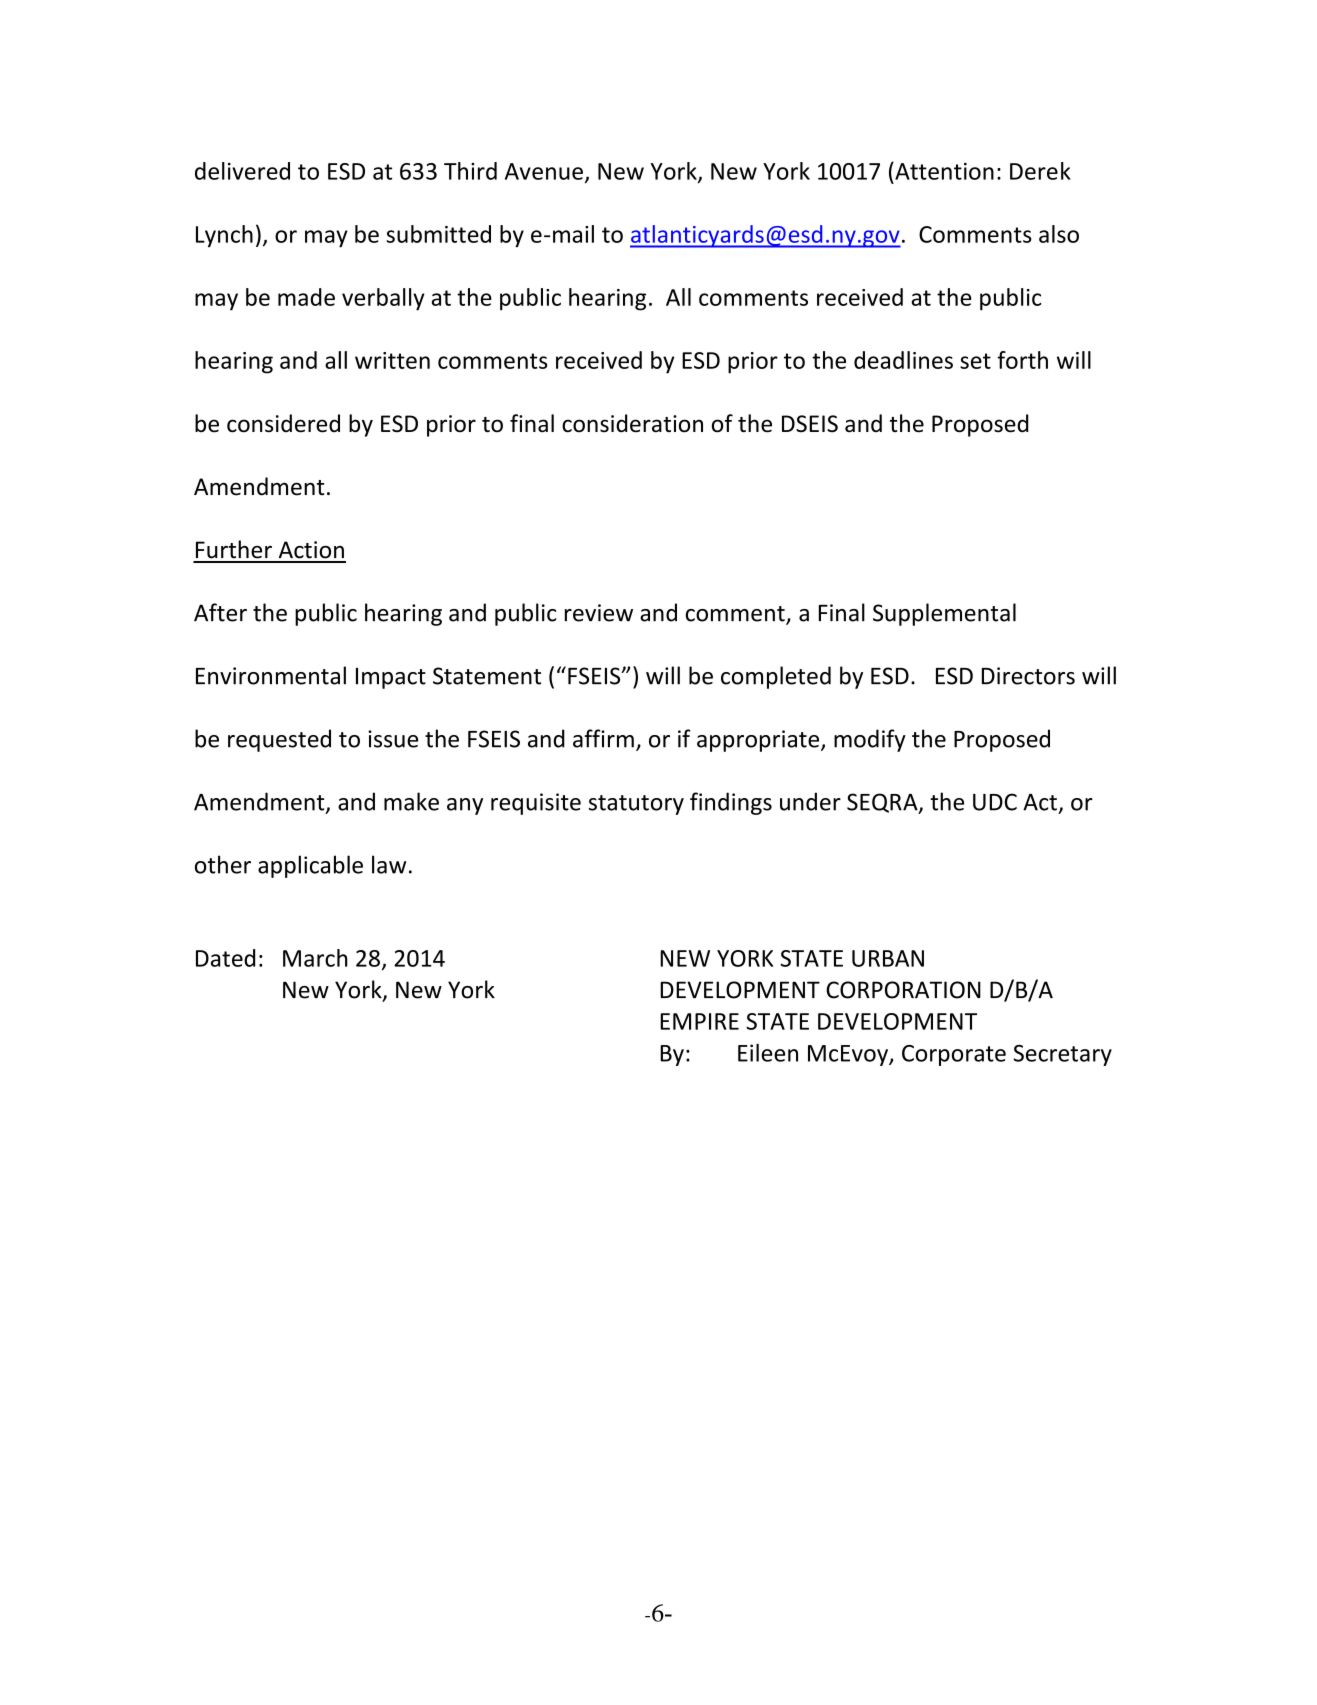 This screenshot has width=1317, height=1705. I want to click on Supplemental, so click(944, 614).
